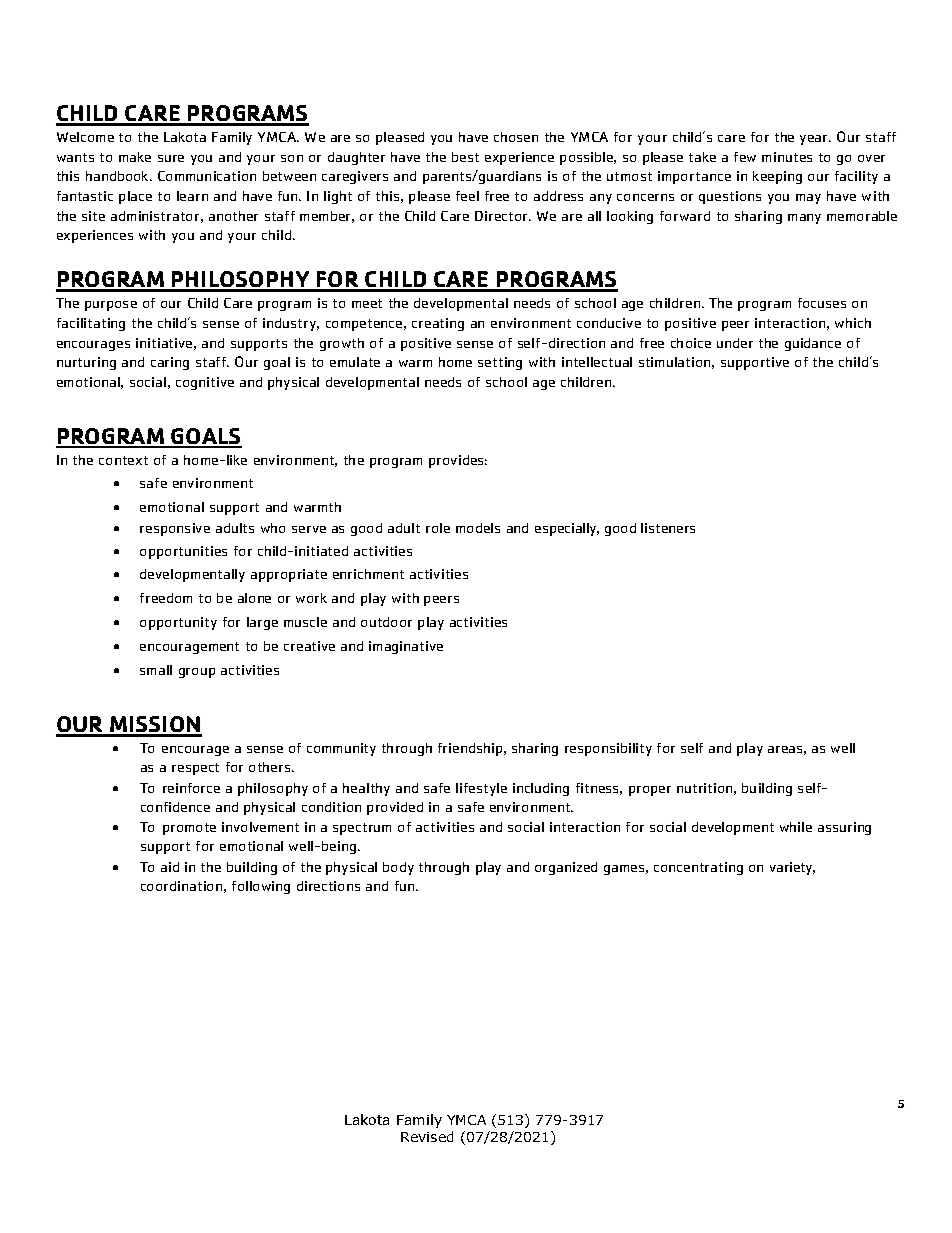  What do you see at coordinates (668, 528) in the image?
I see `listeners` at bounding box center [668, 528].
